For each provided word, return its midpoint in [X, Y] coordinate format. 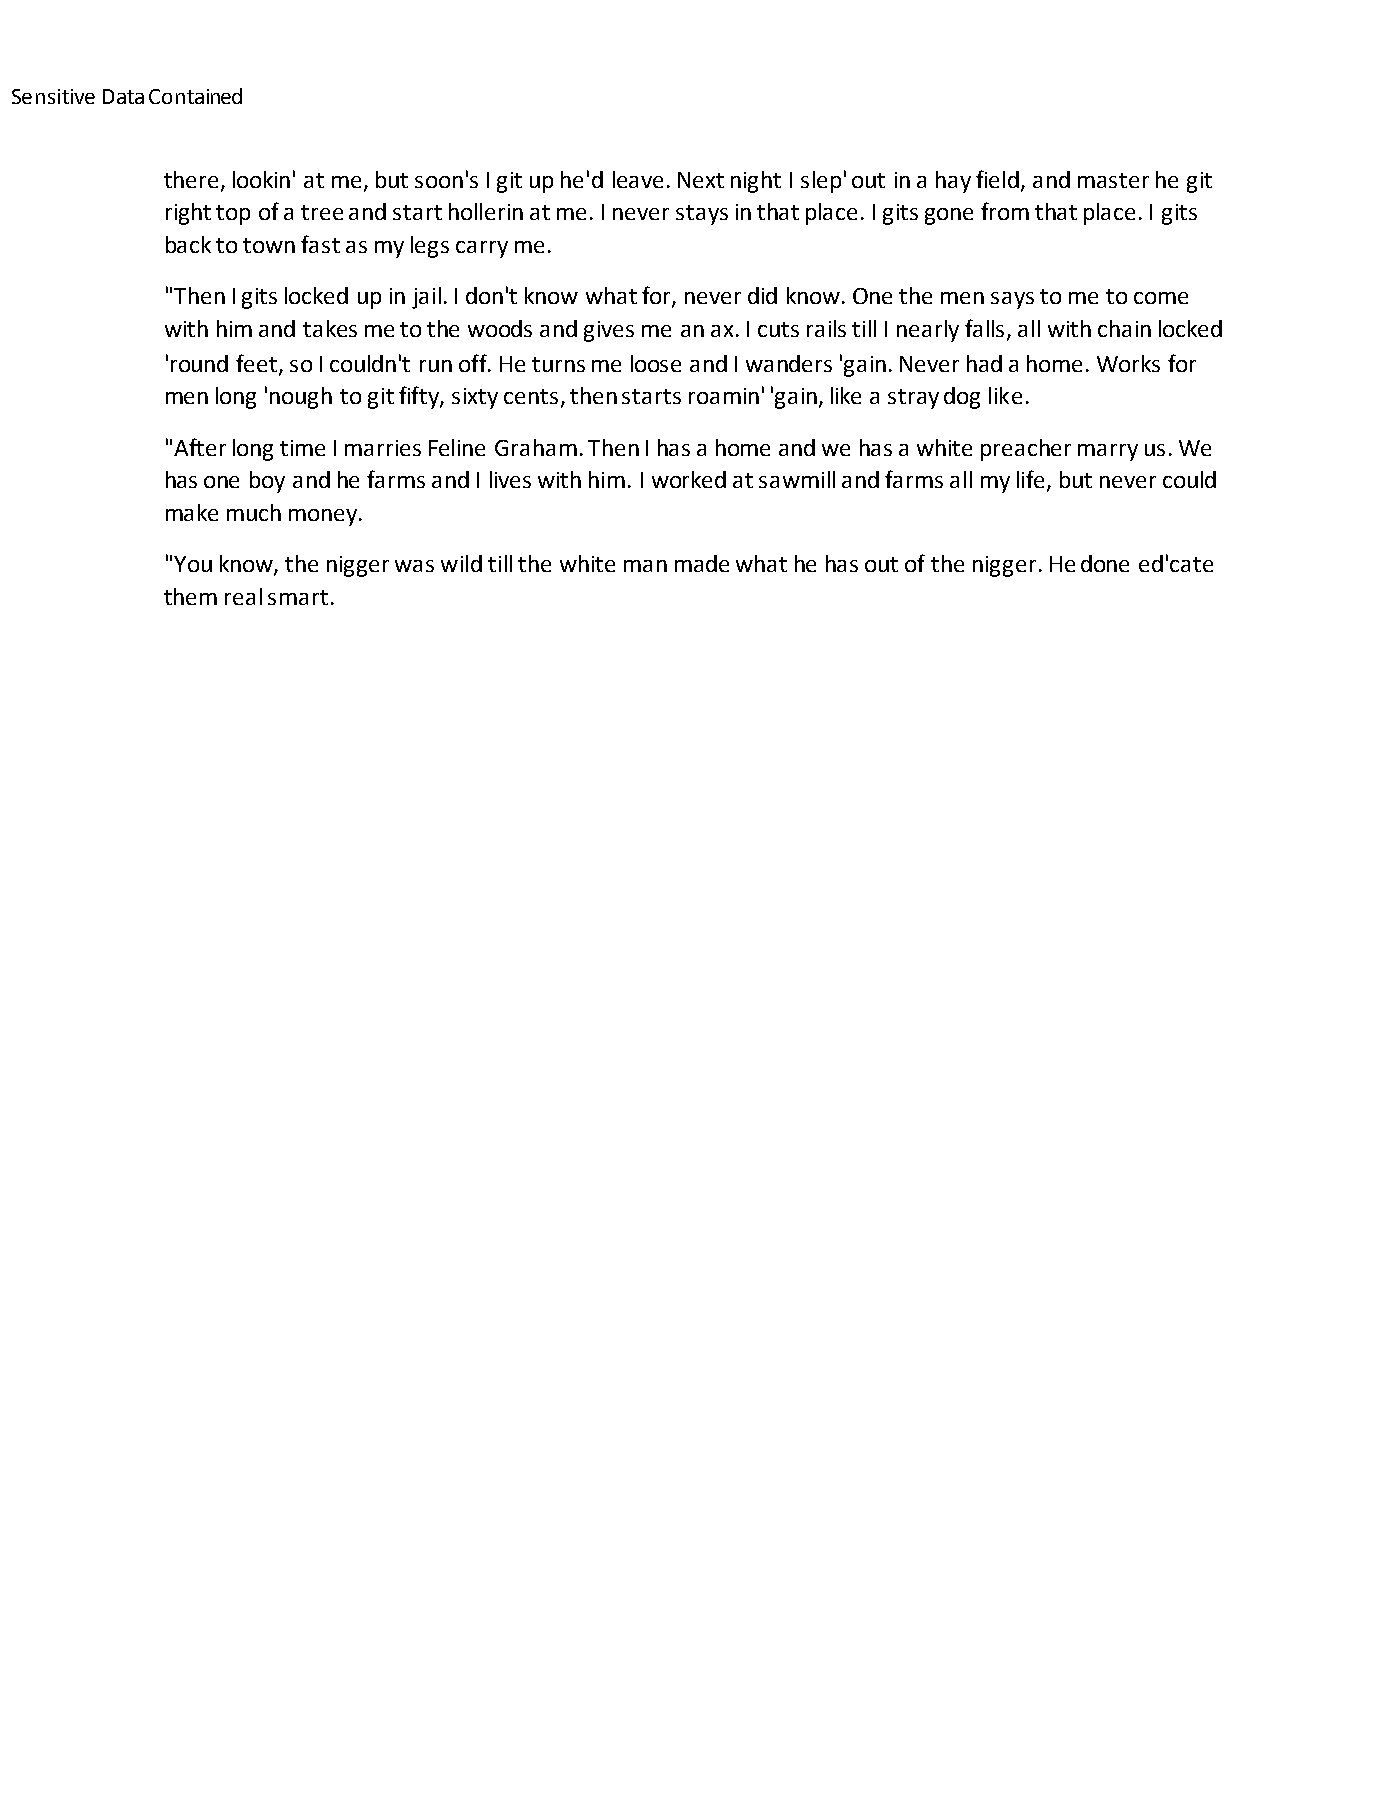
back [188, 244]
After [200, 447]
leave [638, 179]
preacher [1026, 450]
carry [482, 249]
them [190, 596]
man [645, 566]
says [1012, 300]
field [999, 180]
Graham [536, 447]
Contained [195, 96]
